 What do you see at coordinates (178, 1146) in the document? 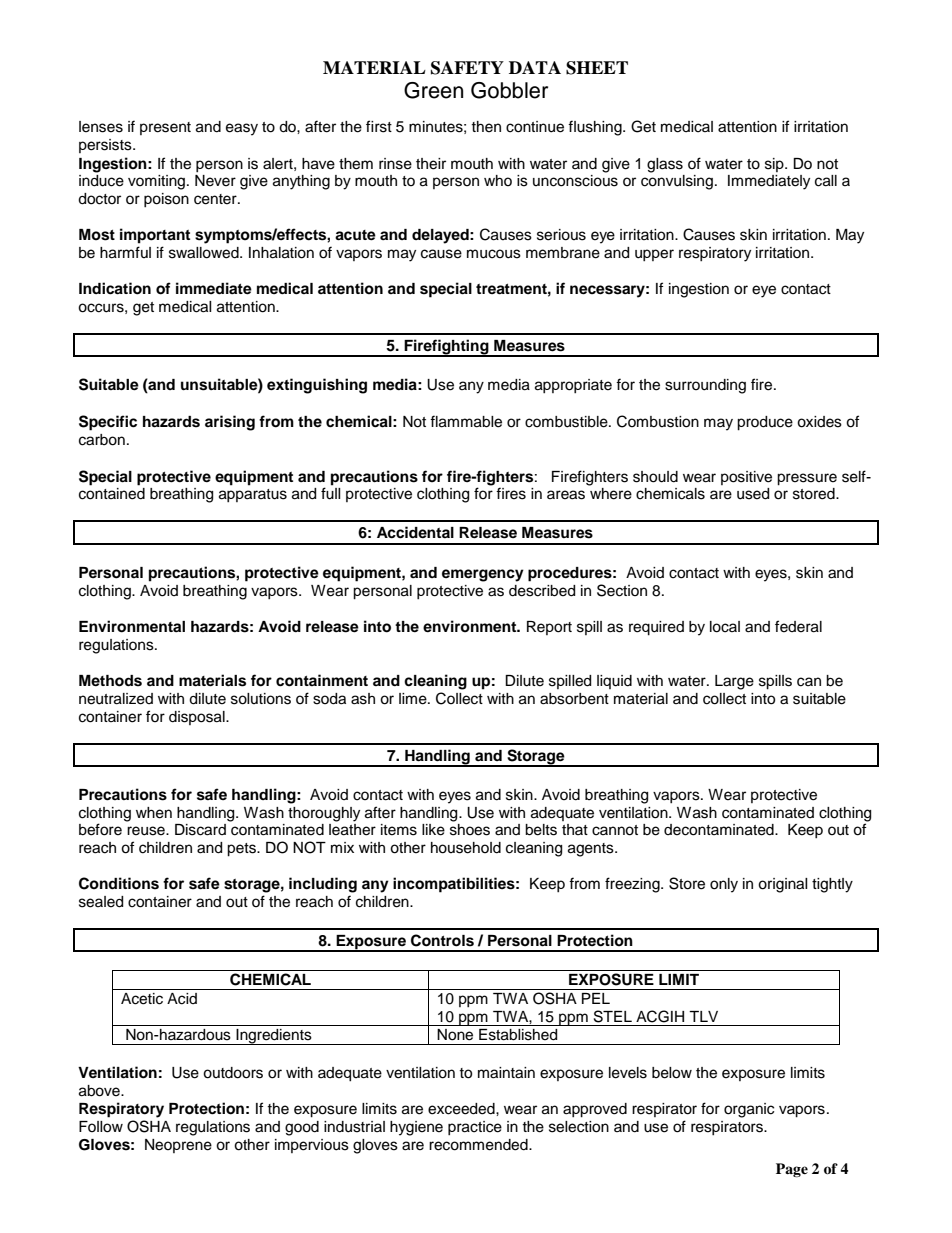
I see `Neoprene` at bounding box center [178, 1146].
